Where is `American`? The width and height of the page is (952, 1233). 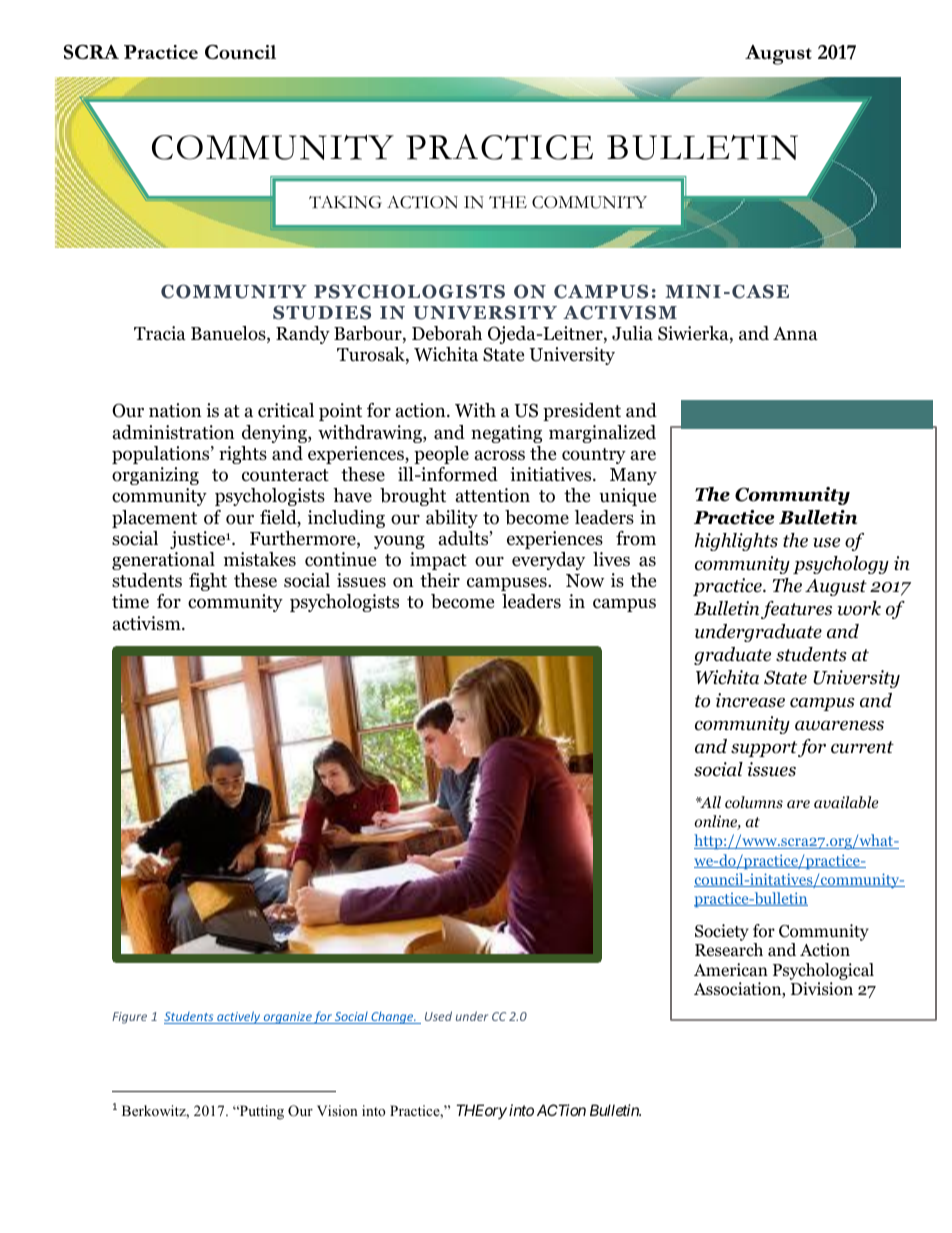
American is located at coordinates (731, 970).
